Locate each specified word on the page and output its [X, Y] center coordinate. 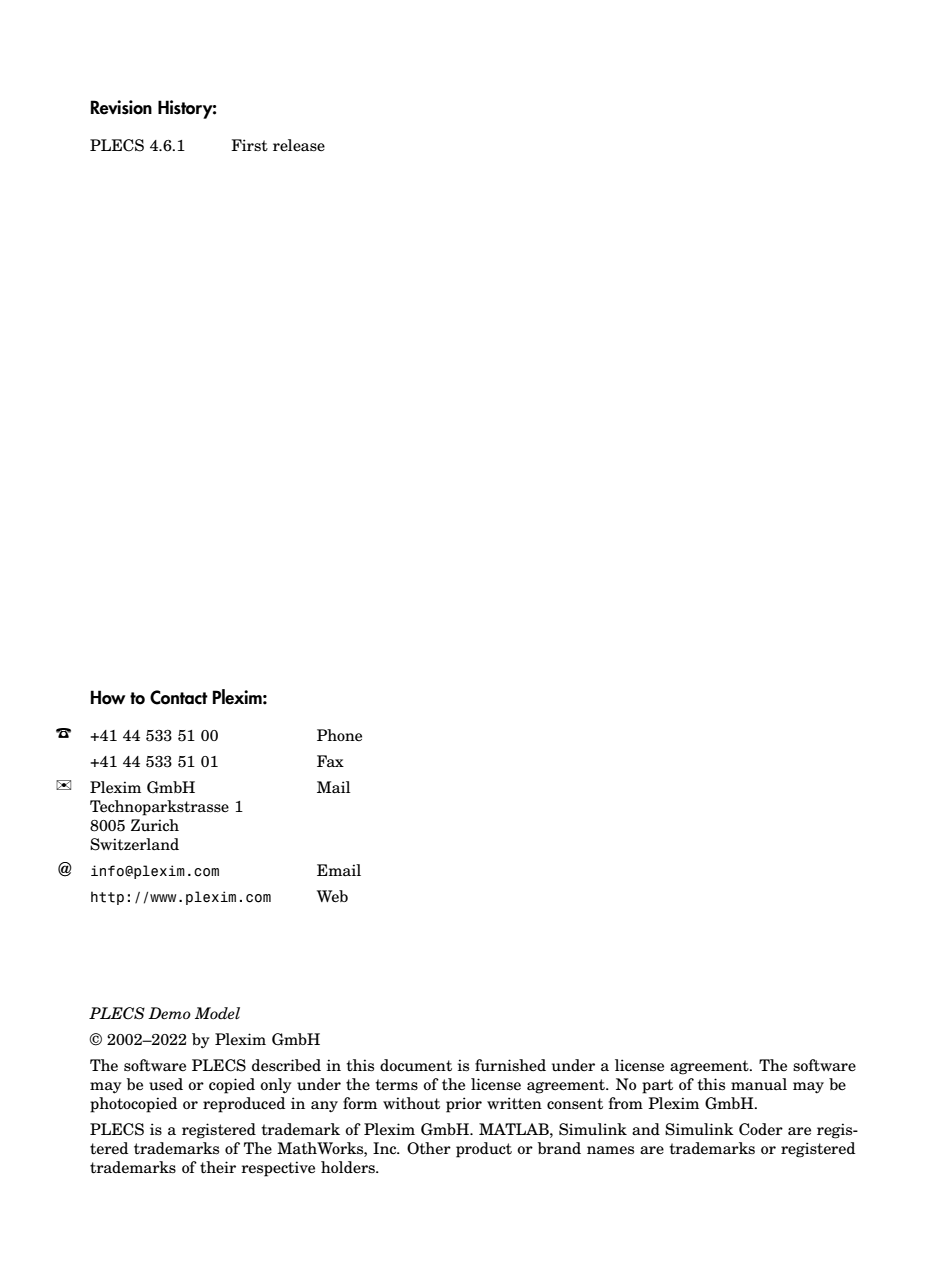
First [249, 145]
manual [759, 1084]
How [108, 697]
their [218, 1167]
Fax [330, 761]
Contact [179, 697]
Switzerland [134, 844]
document [416, 1065]
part [657, 1086]
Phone [339, 735]
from [626, 1103]
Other [429, 1148]
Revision [121, 107]
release [299, 145]
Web [332, 896]
